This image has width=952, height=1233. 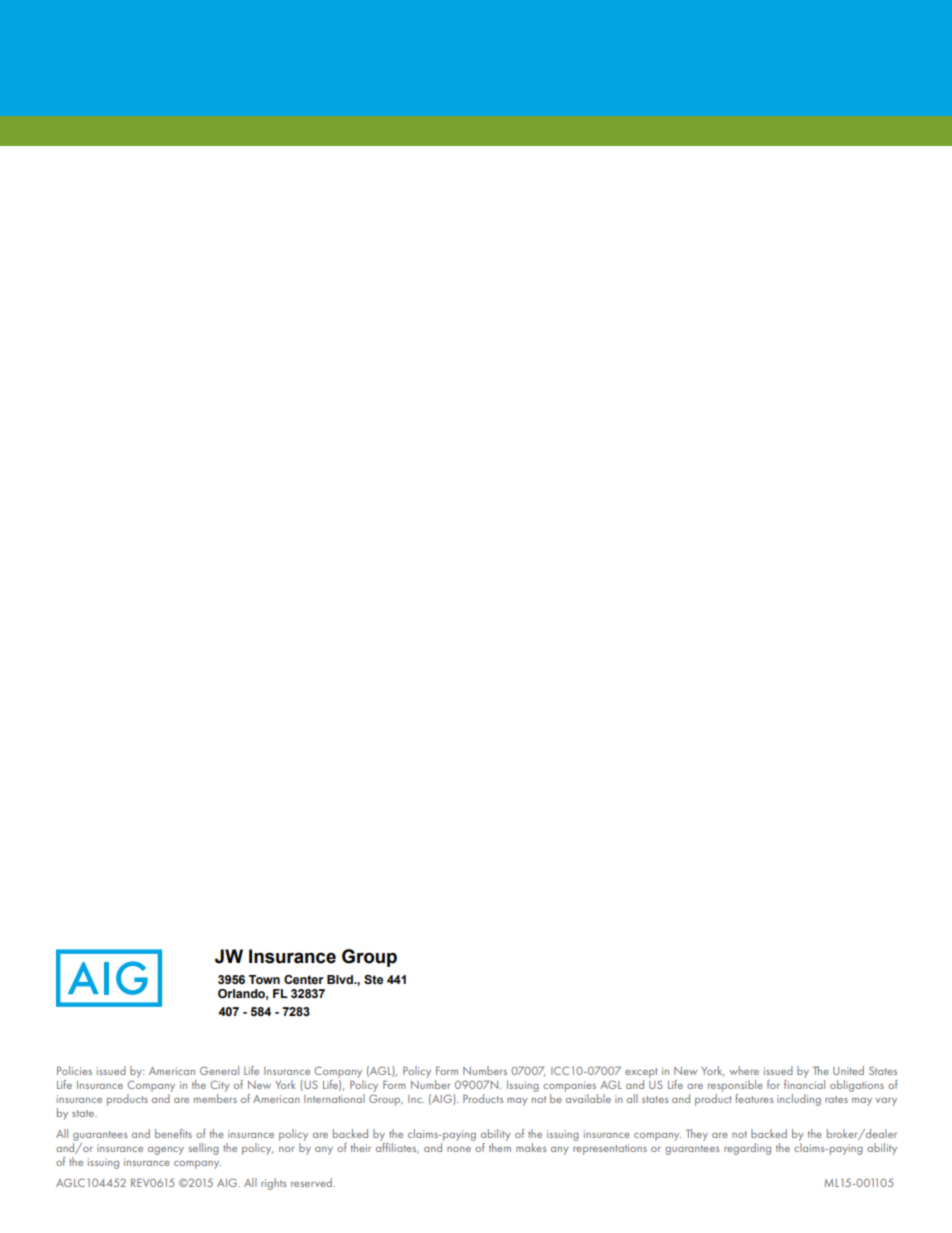 I want to click on Ste, so click(x=373, y=979).
